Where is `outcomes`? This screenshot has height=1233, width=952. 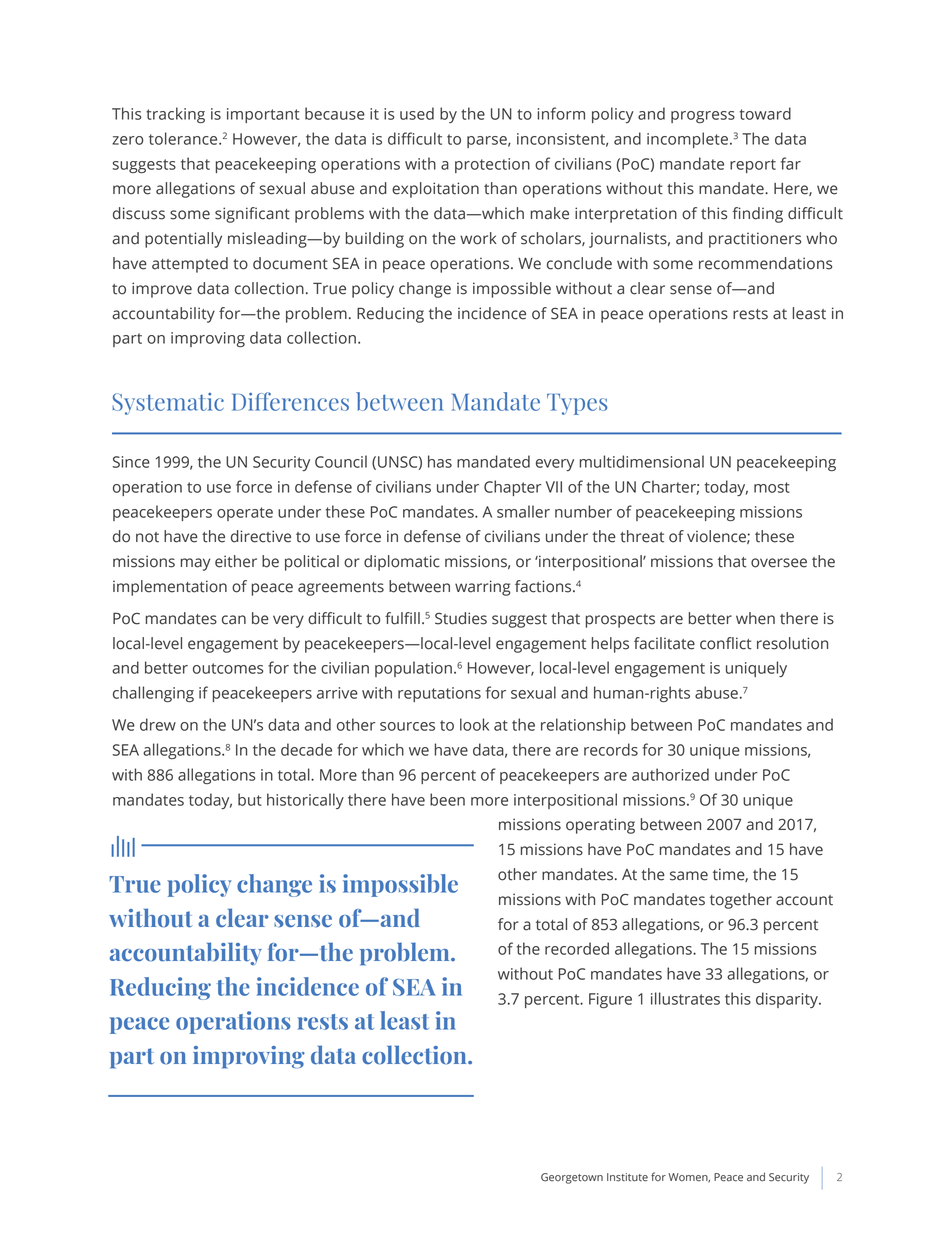 outcomes is located at coordinates (228, 668).
